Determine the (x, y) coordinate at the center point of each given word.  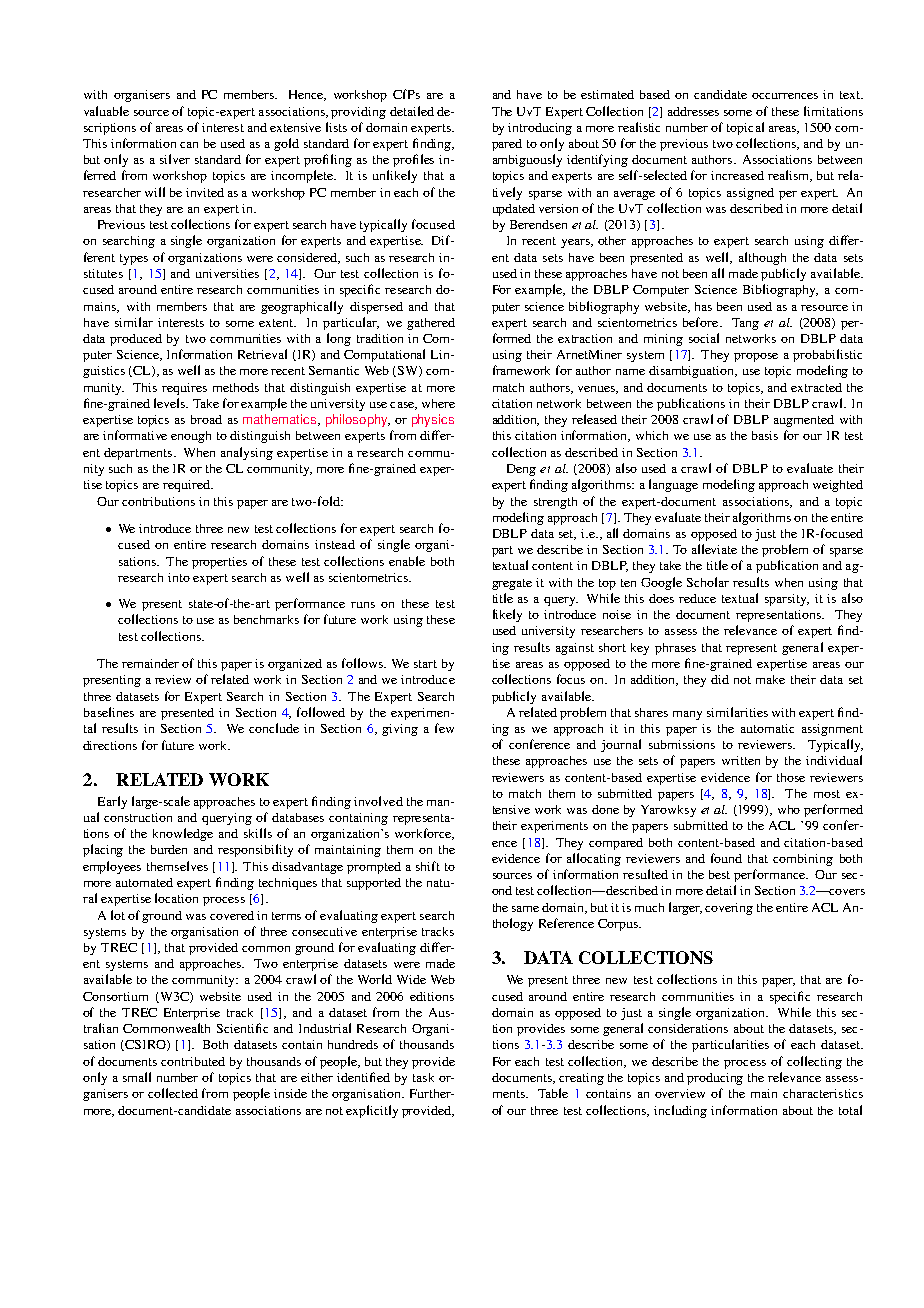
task (423, 1077)
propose (756, 357)
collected (173, 1093)
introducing (540, 129)
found (726, 858)
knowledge (183, 834)
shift (428, 866)
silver (175, 159)
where (438, 403)
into (179, 577)
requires (184, 389)
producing (715, 1079)
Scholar (708, 582)
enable (407, 561)
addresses (693, 111)
